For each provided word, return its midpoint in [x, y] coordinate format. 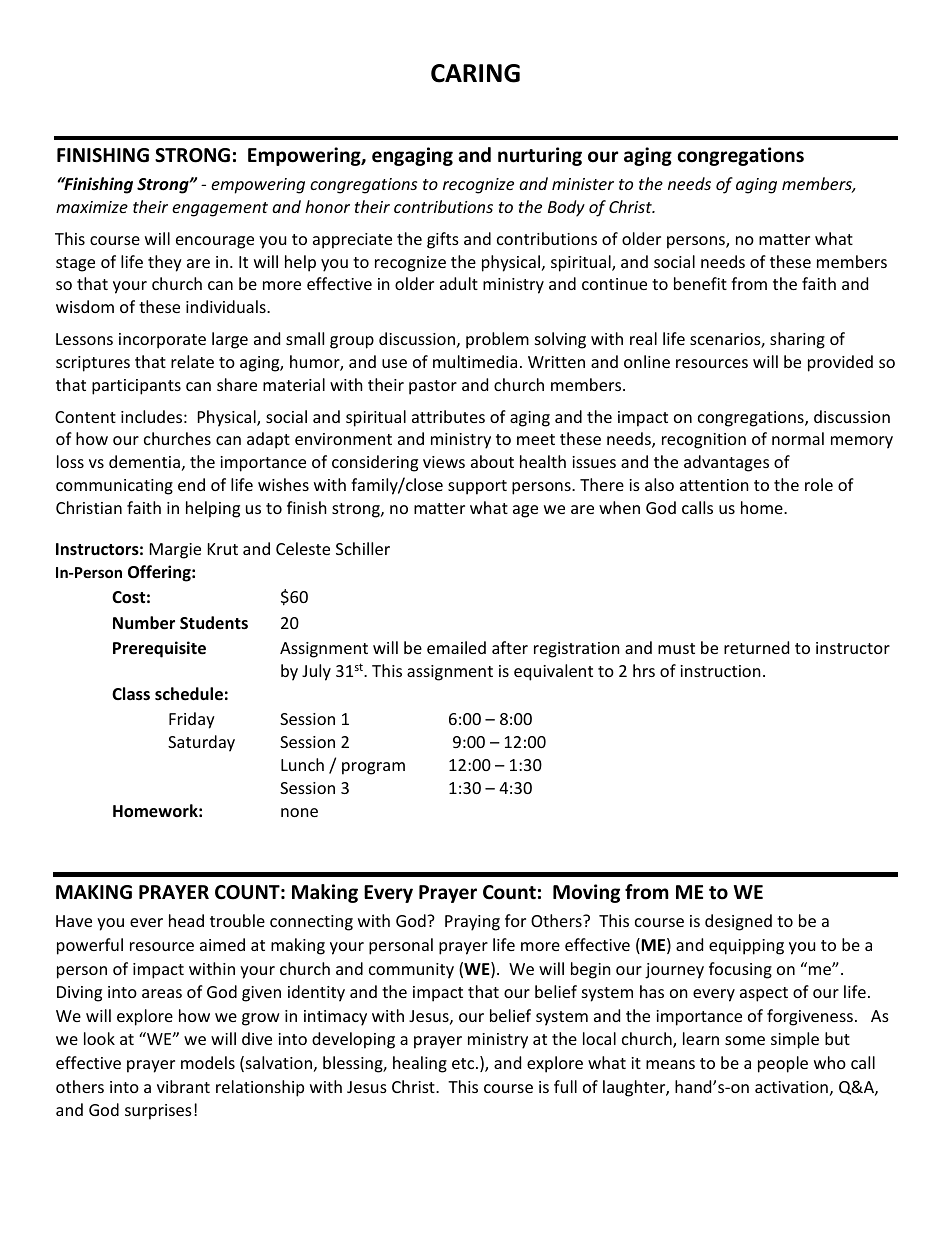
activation [791, 1087]
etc [464, 1063]
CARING [475, 73]
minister [583, 184]
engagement [220, 209]
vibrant [183, 1086]
